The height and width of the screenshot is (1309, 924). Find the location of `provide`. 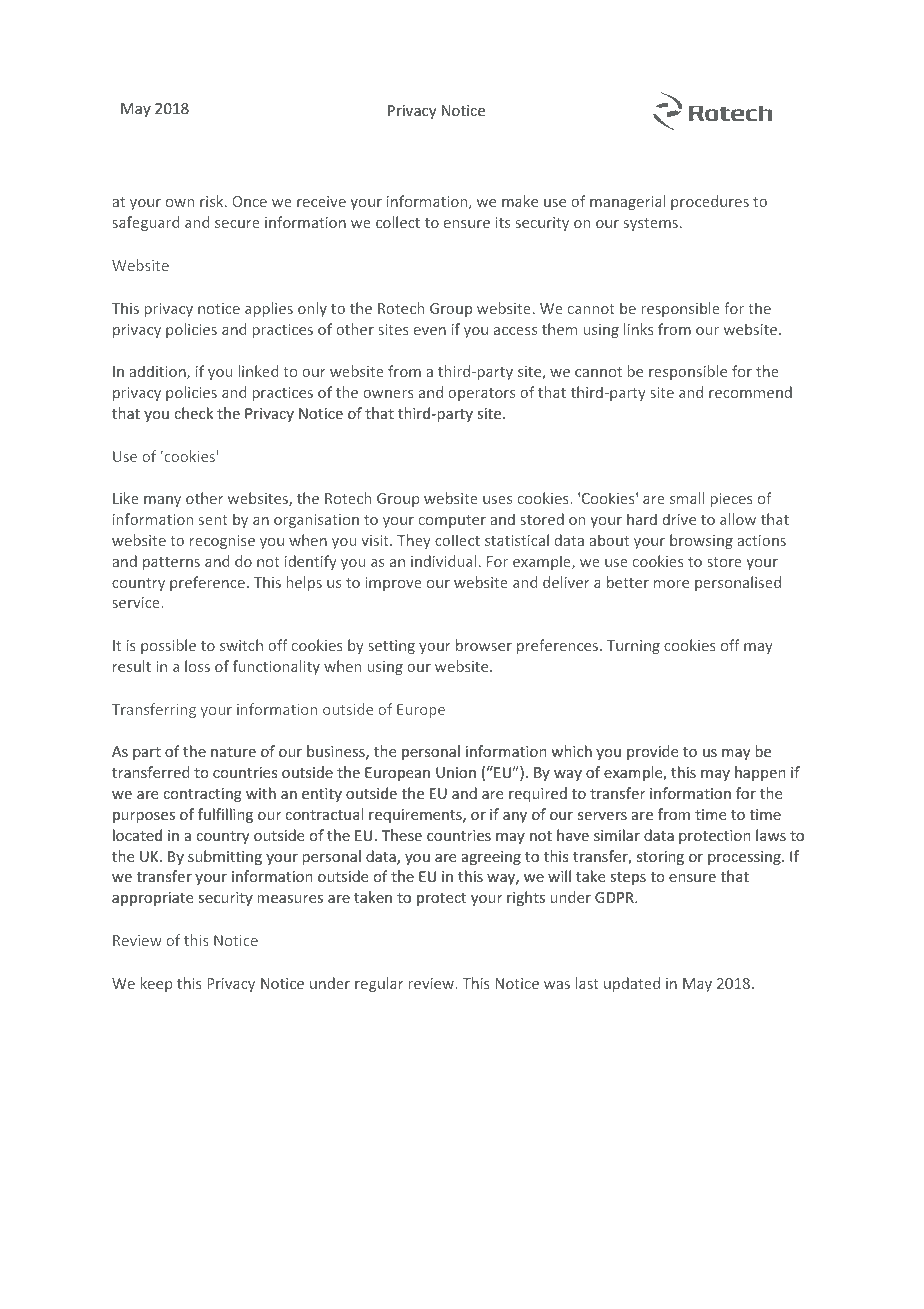

provide is located at coordinates (652, 752).
